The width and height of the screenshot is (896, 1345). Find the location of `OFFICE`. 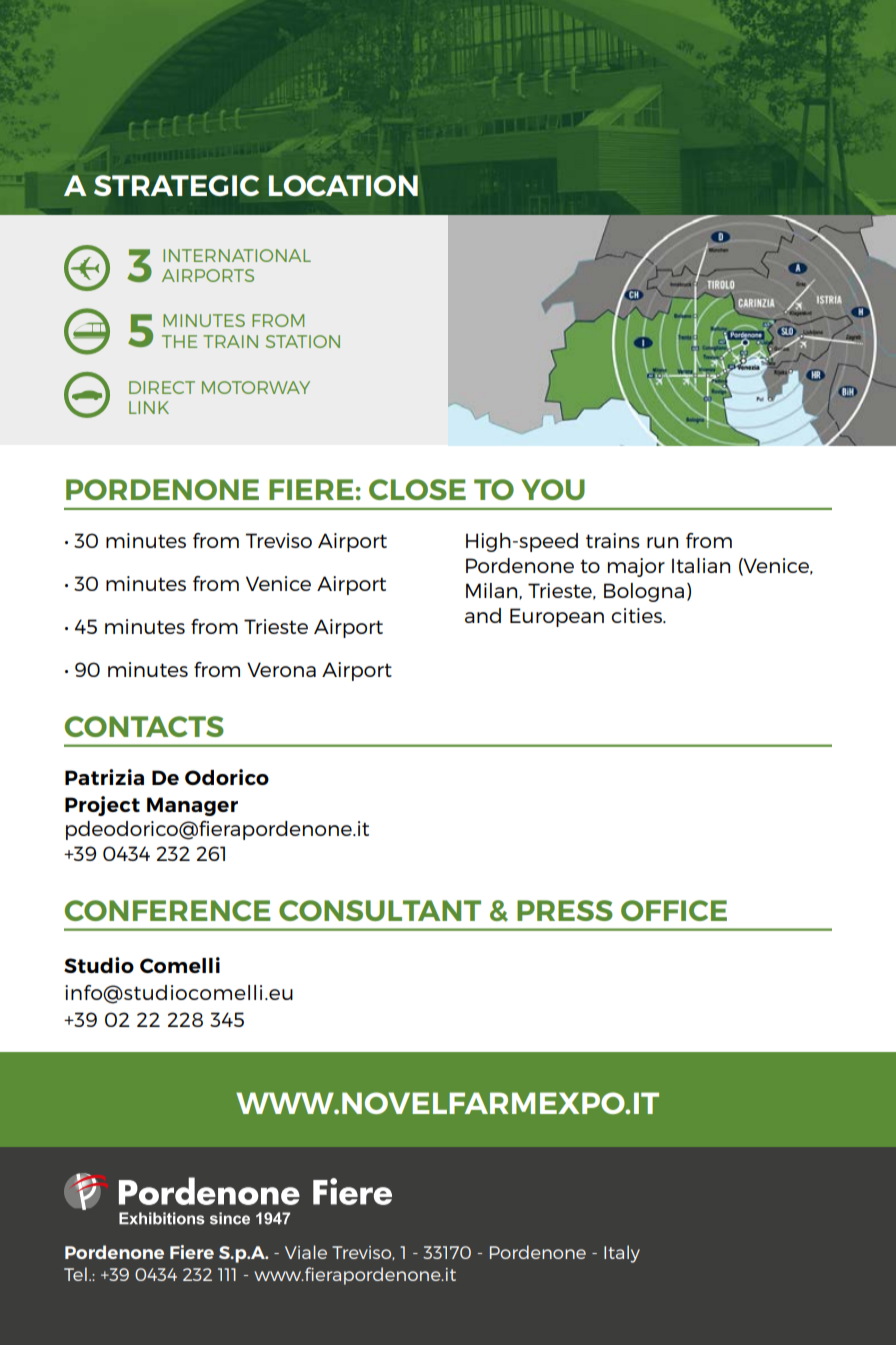

OFFICE is located at coordinates (674, 910).
